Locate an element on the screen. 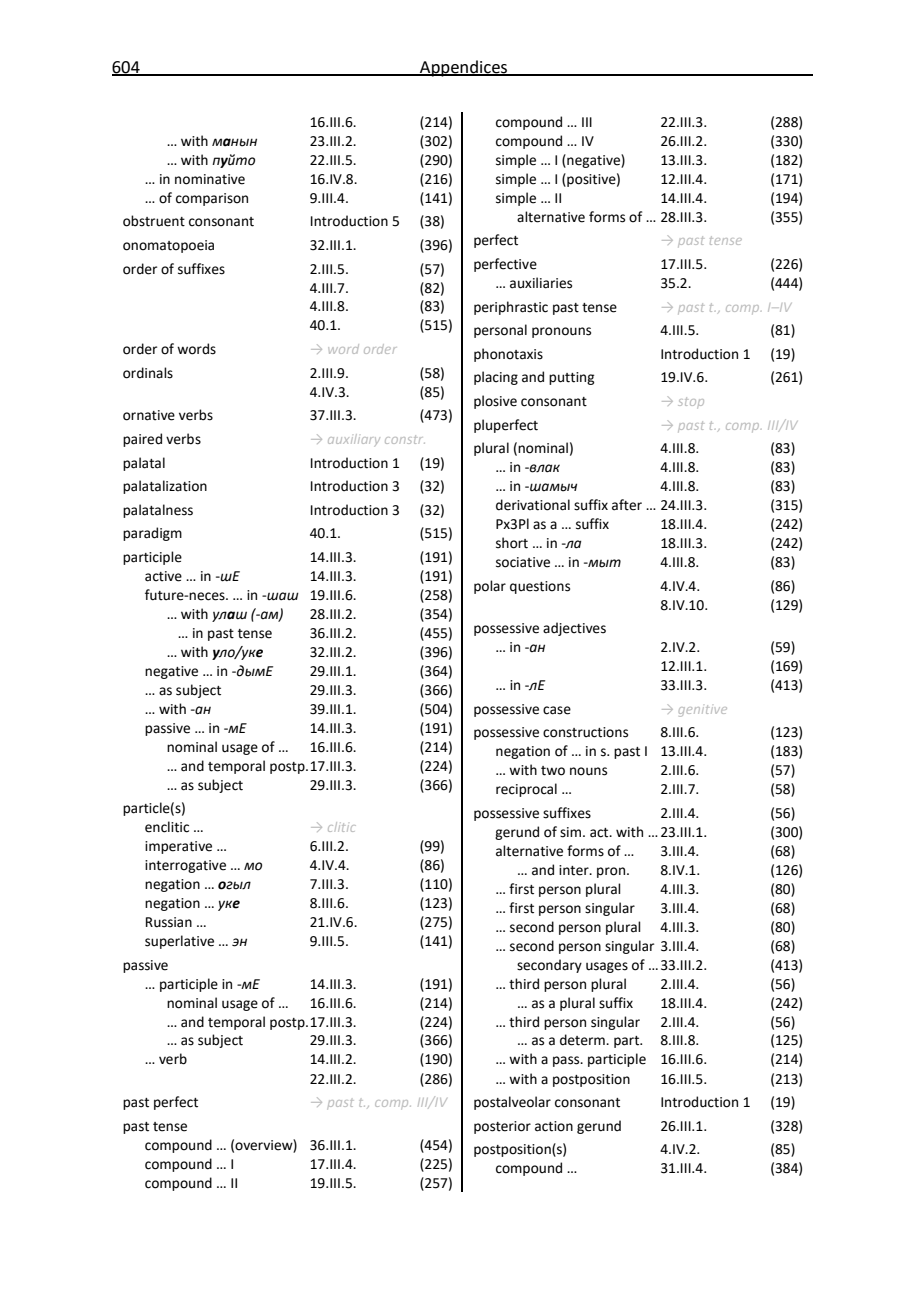 This screenshot has width=924, height=1308. action is located at coordinates (554, 1126).
